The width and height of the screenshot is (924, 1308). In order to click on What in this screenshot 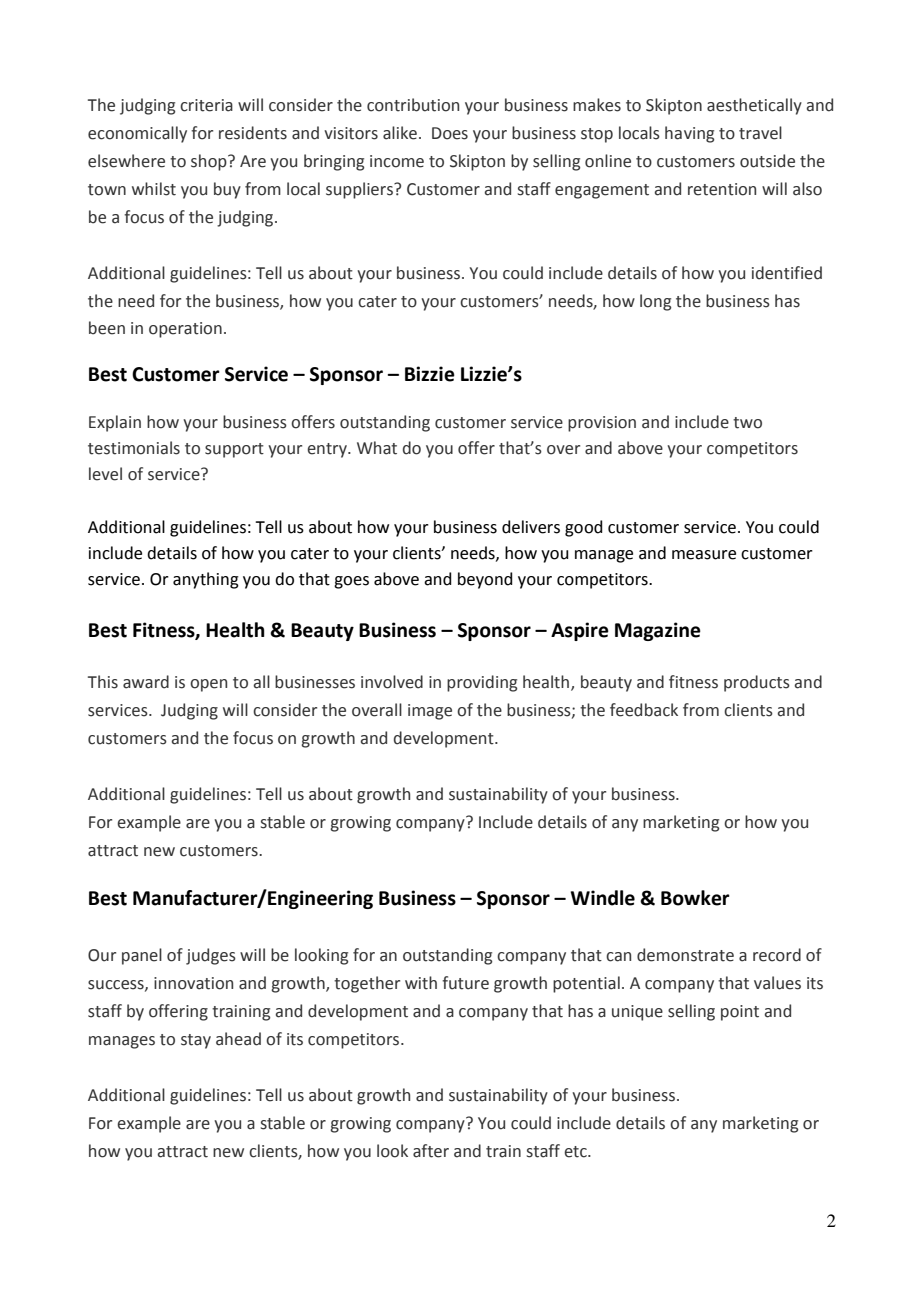, I will do `click(377, 448)`.
